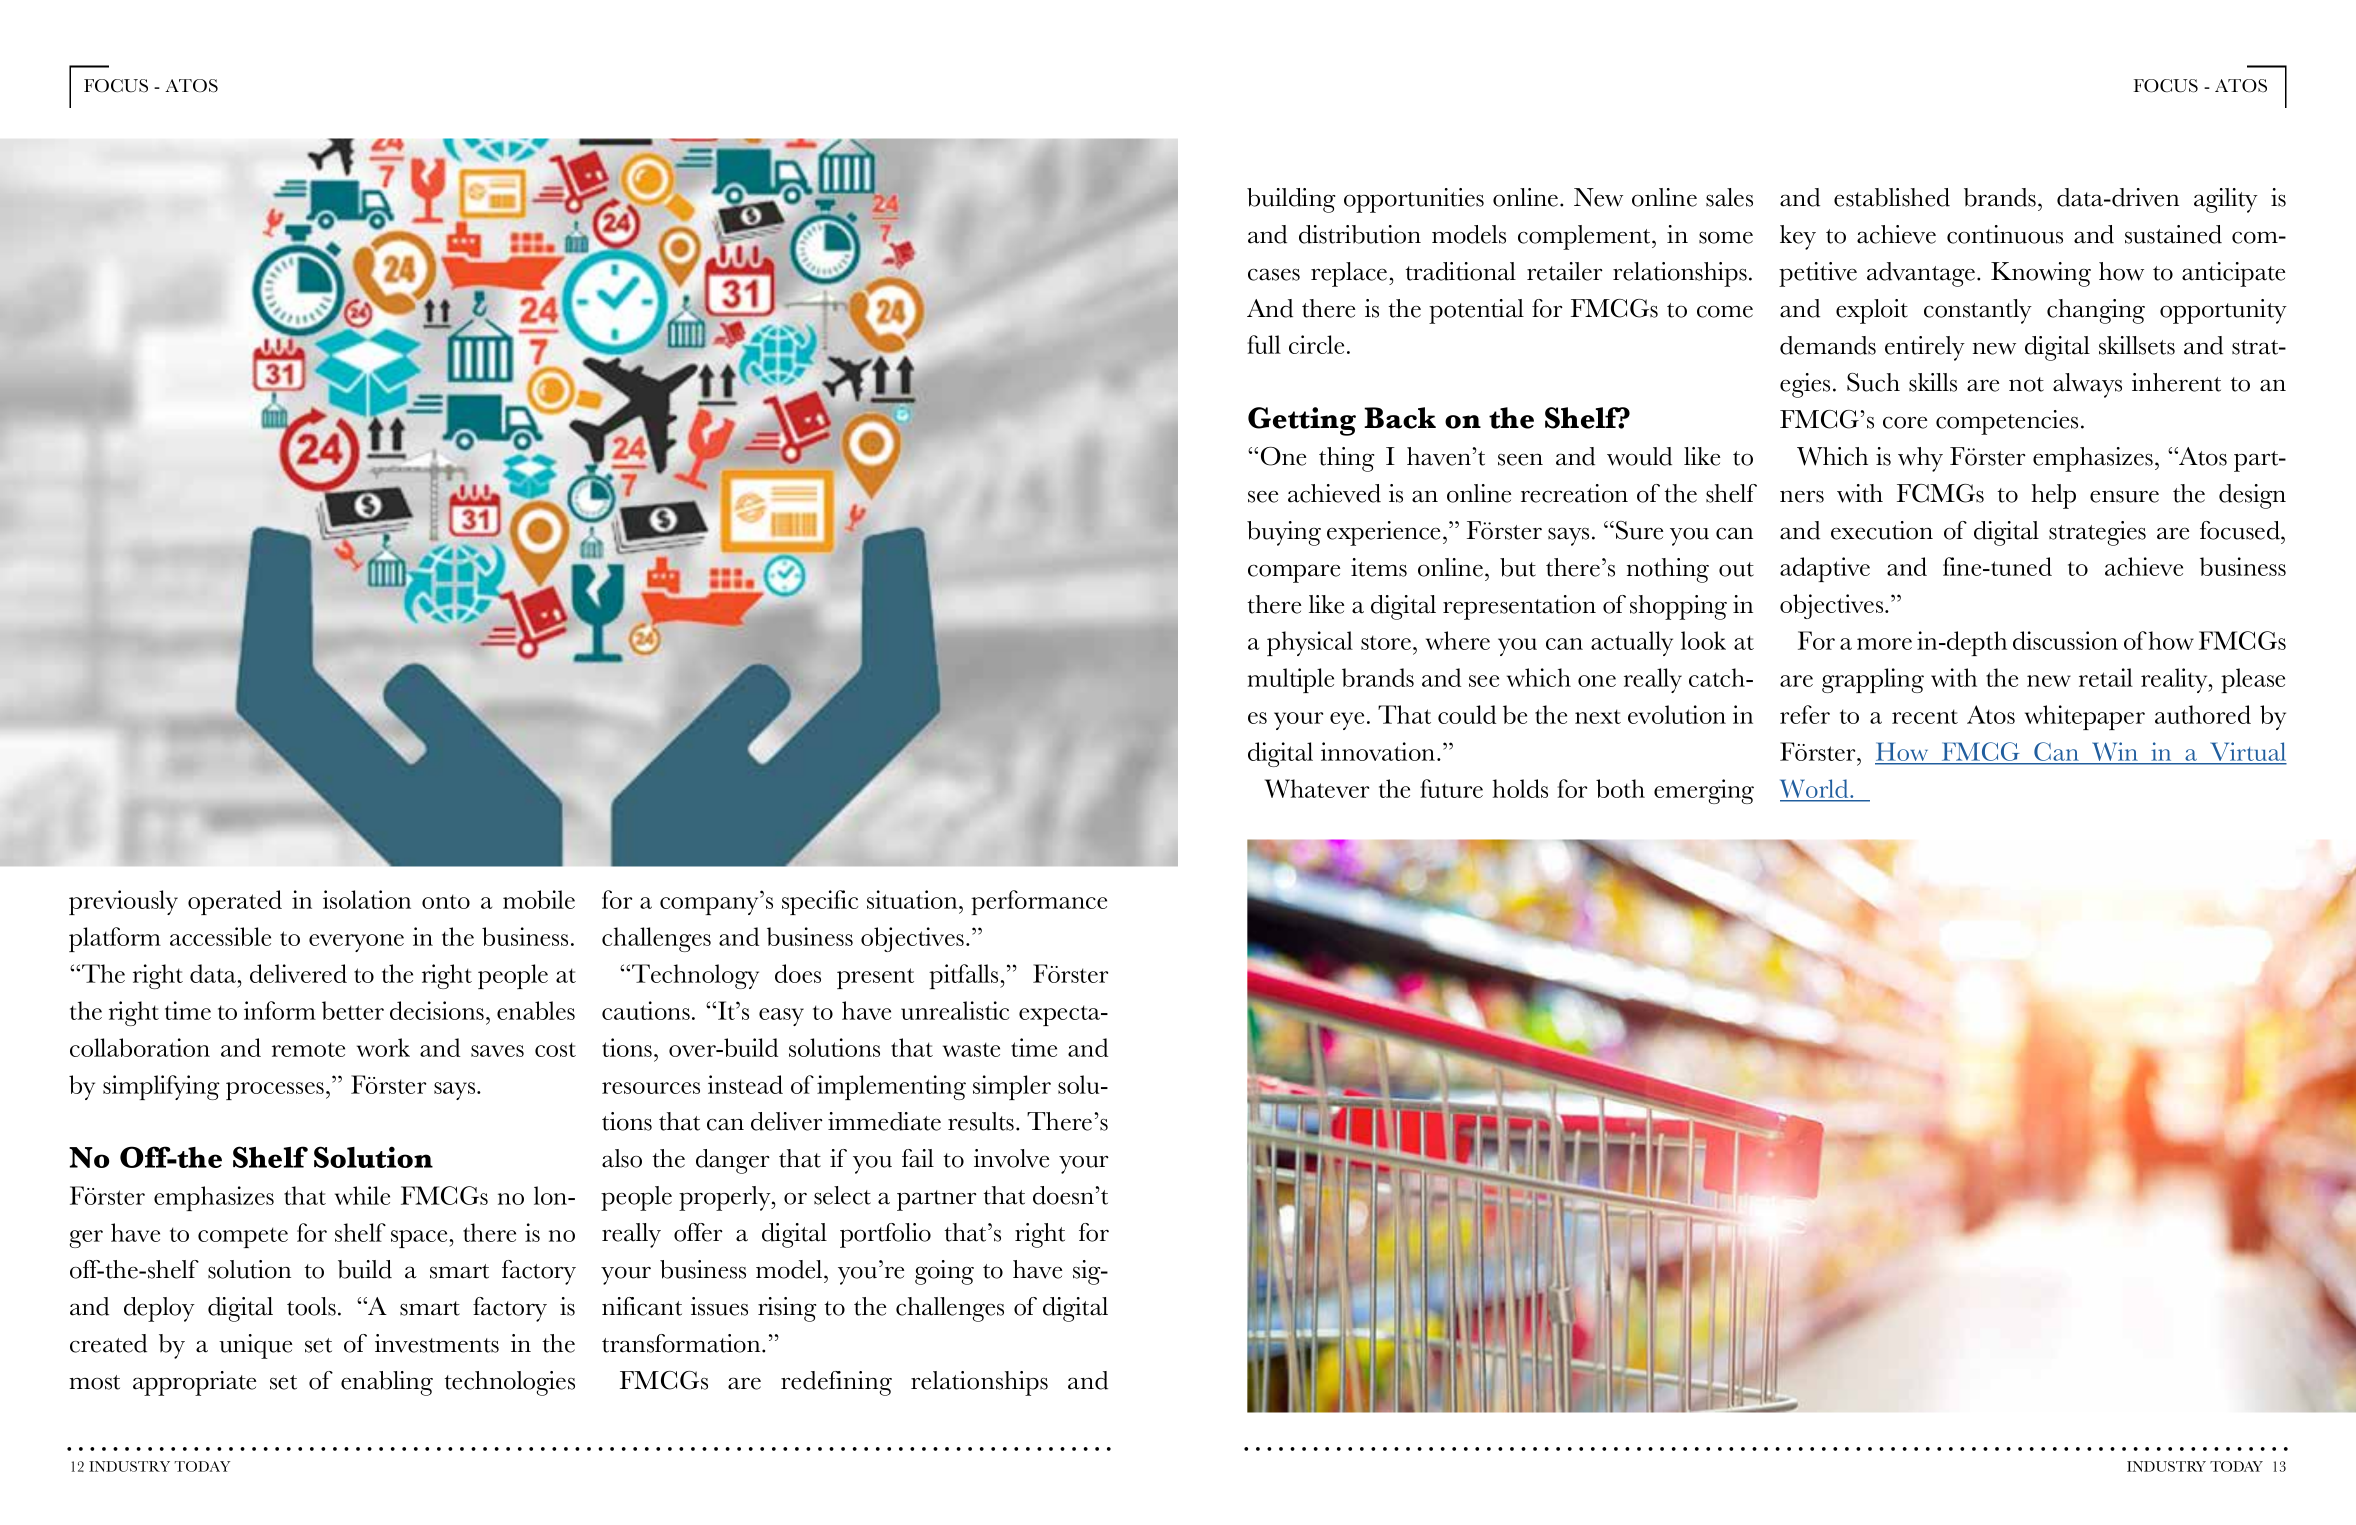 This screenshot has height=1525, width=2356. Describe the element at coordinates (836, 1383) in the screenshot. I see `redefining` at that location.
